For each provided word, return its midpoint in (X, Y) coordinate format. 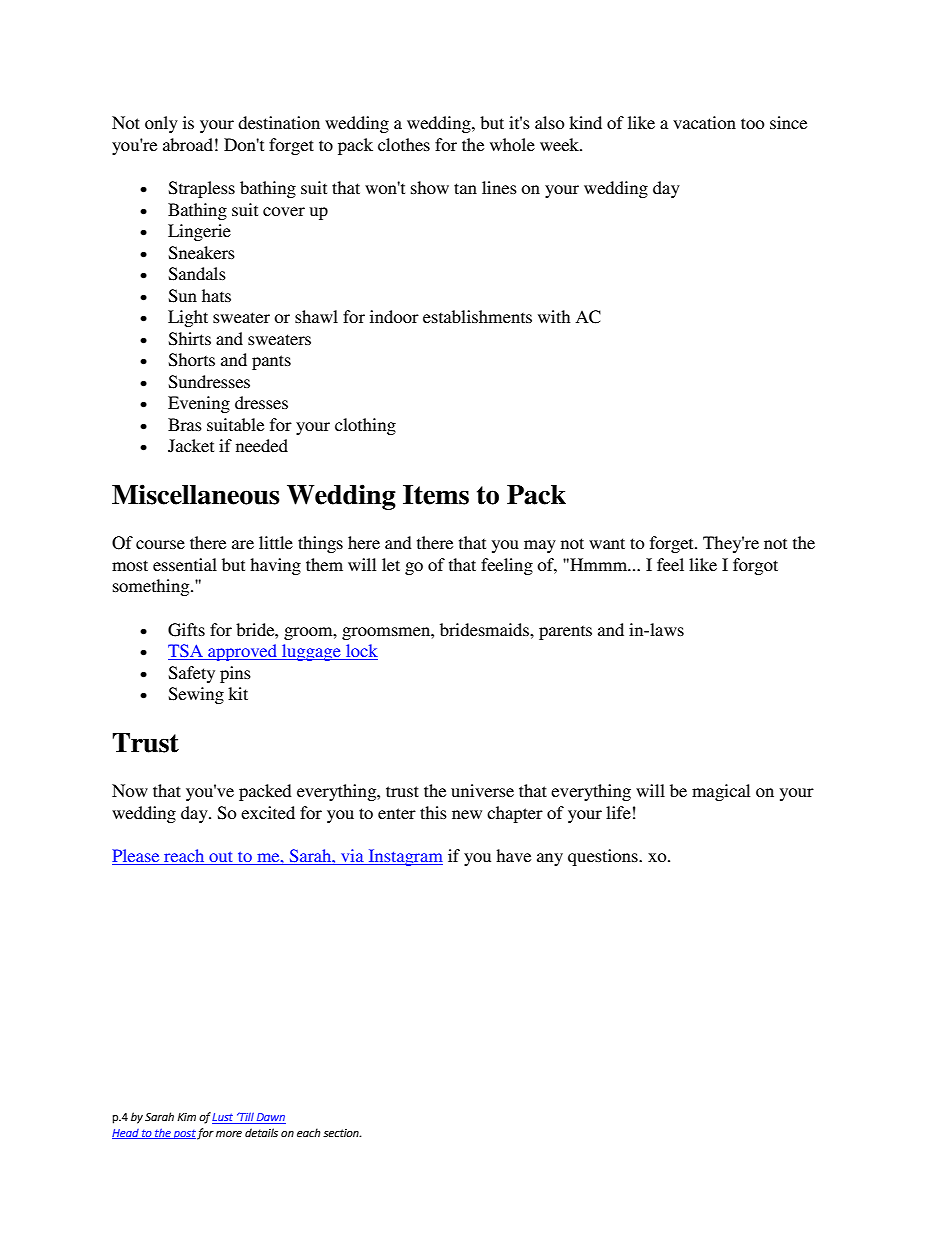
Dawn (270, 1118)
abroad (188, 144)
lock (361, 652)
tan (465, 188)
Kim (186, 1117)
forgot (755, 566)
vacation (704, 122)
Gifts (186, 630)
